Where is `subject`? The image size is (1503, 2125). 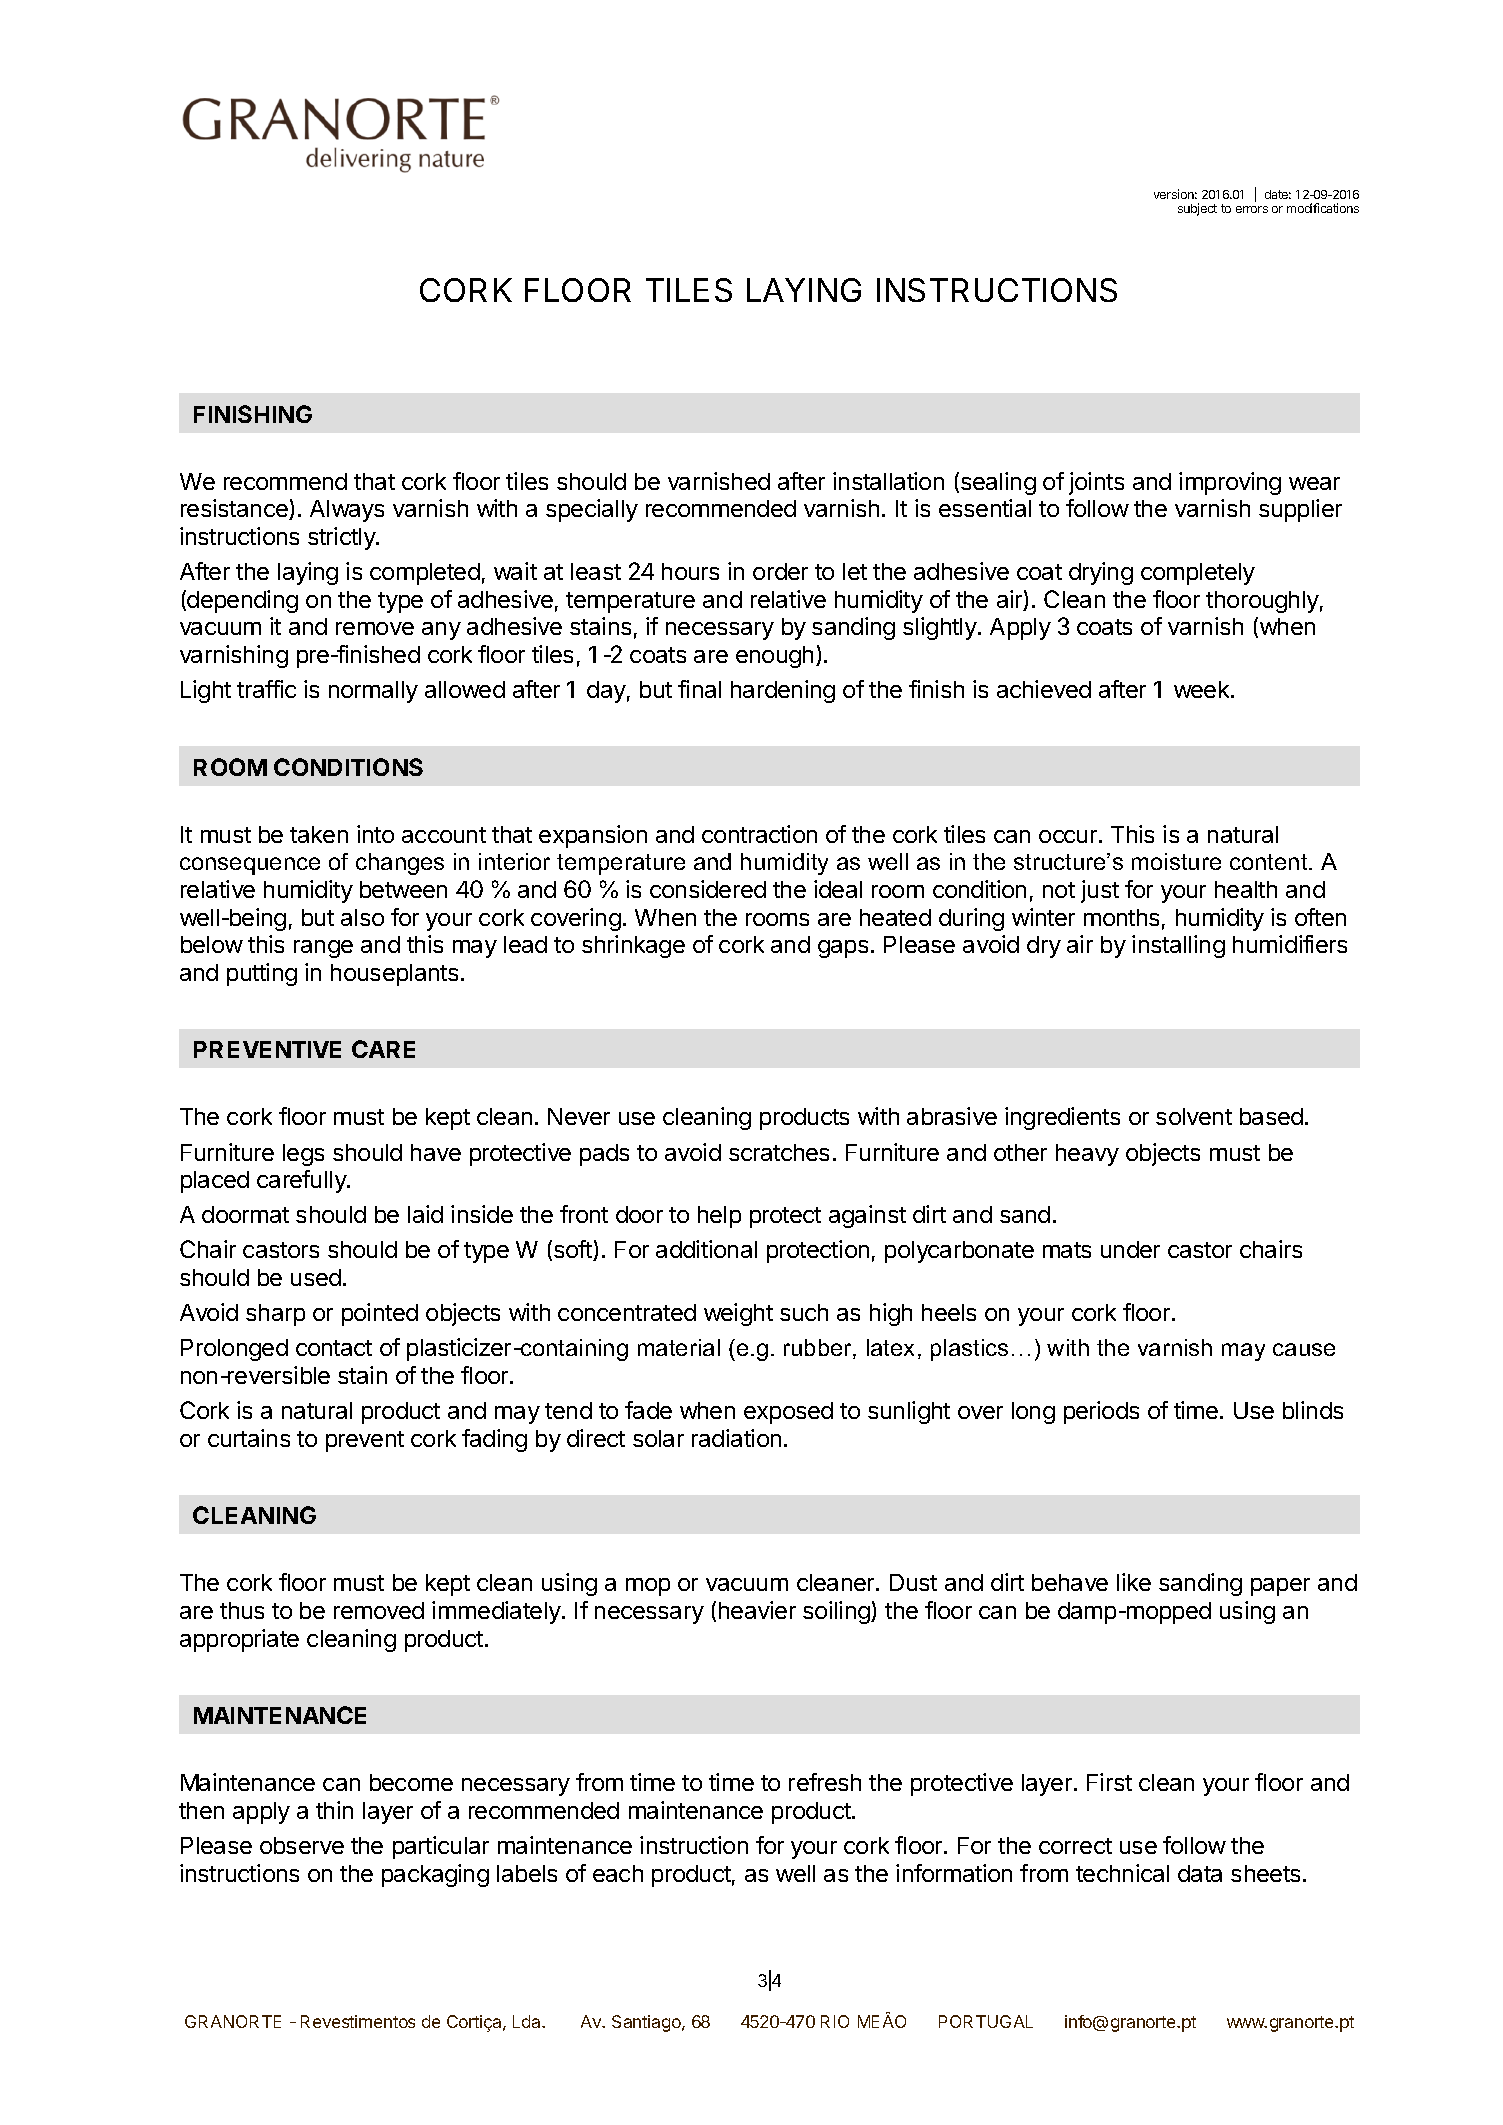 subject is located at coordinates (1197, 209).
